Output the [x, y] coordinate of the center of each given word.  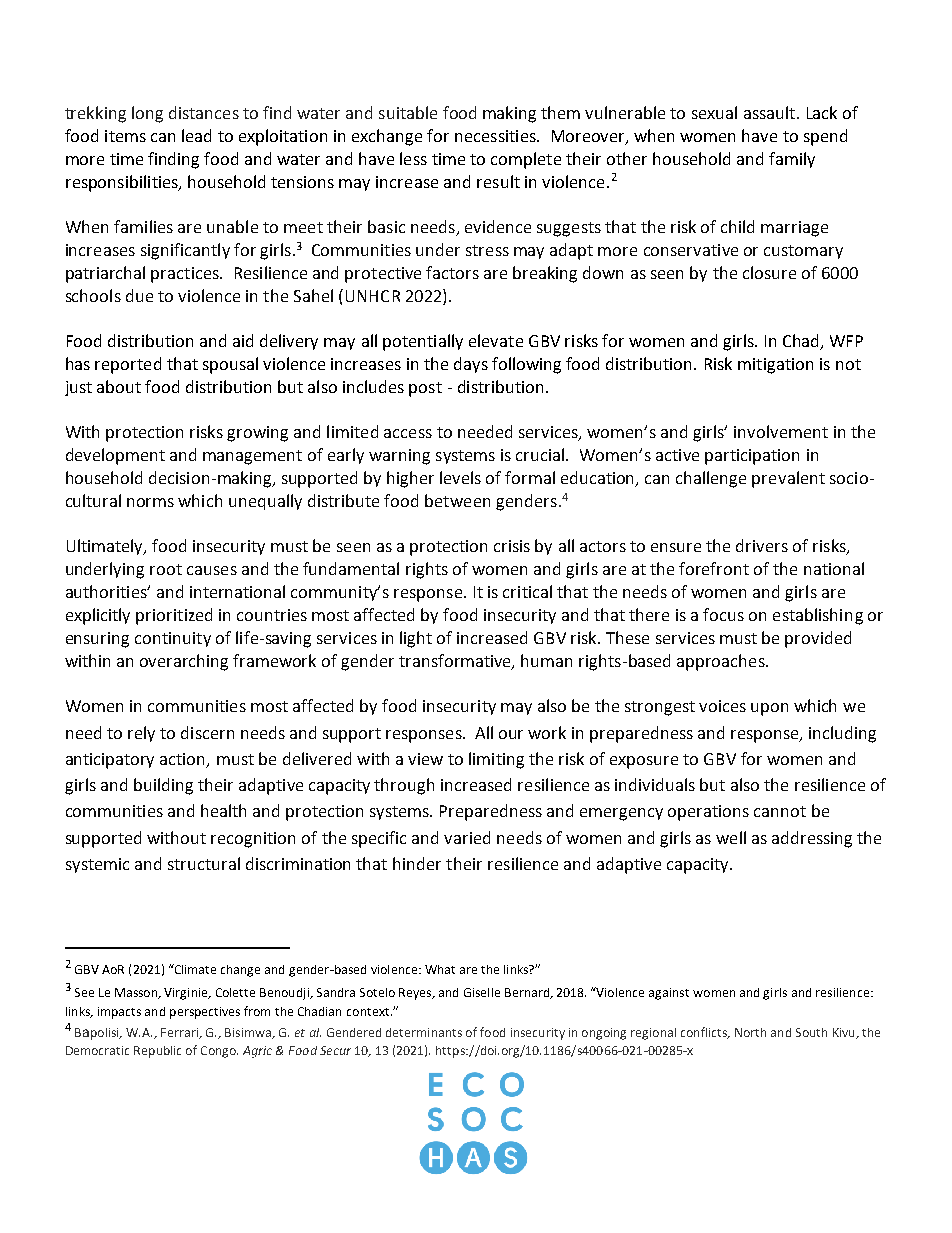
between [457, 500]
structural [204, 863]
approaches [722, 662]
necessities [496, 136]
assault [771, 112]
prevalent [788, 479]
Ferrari [180, 1033]
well [731, 837]
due [139, 295]
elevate [496, 340]
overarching [184, 662]
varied [467, 837]
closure [769, 272]
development [115, 456]
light [416, 639]
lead [196, 135]
